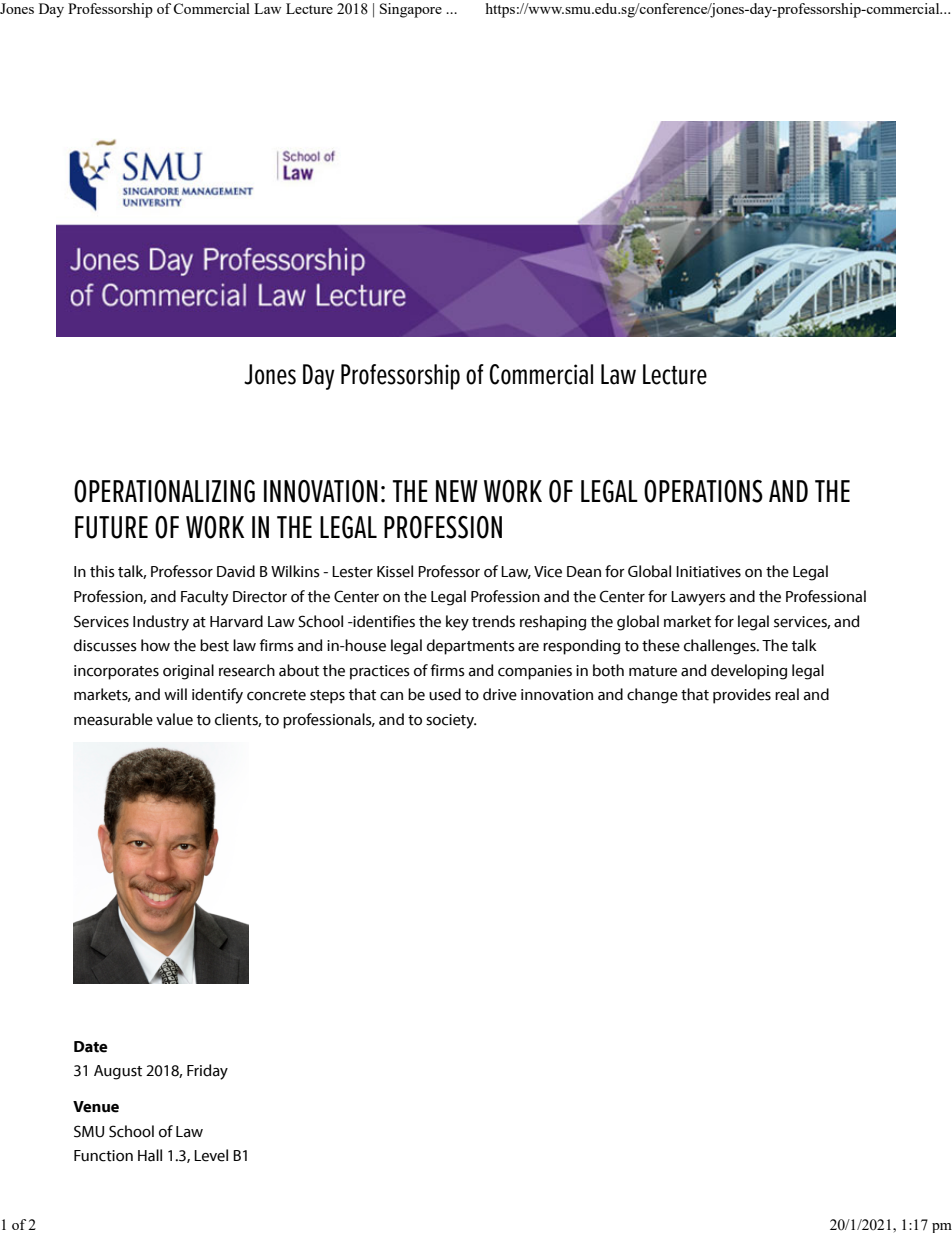 The height and width of the document is (1233, 952). I want to click on Lawyers, so click(698, 598).
